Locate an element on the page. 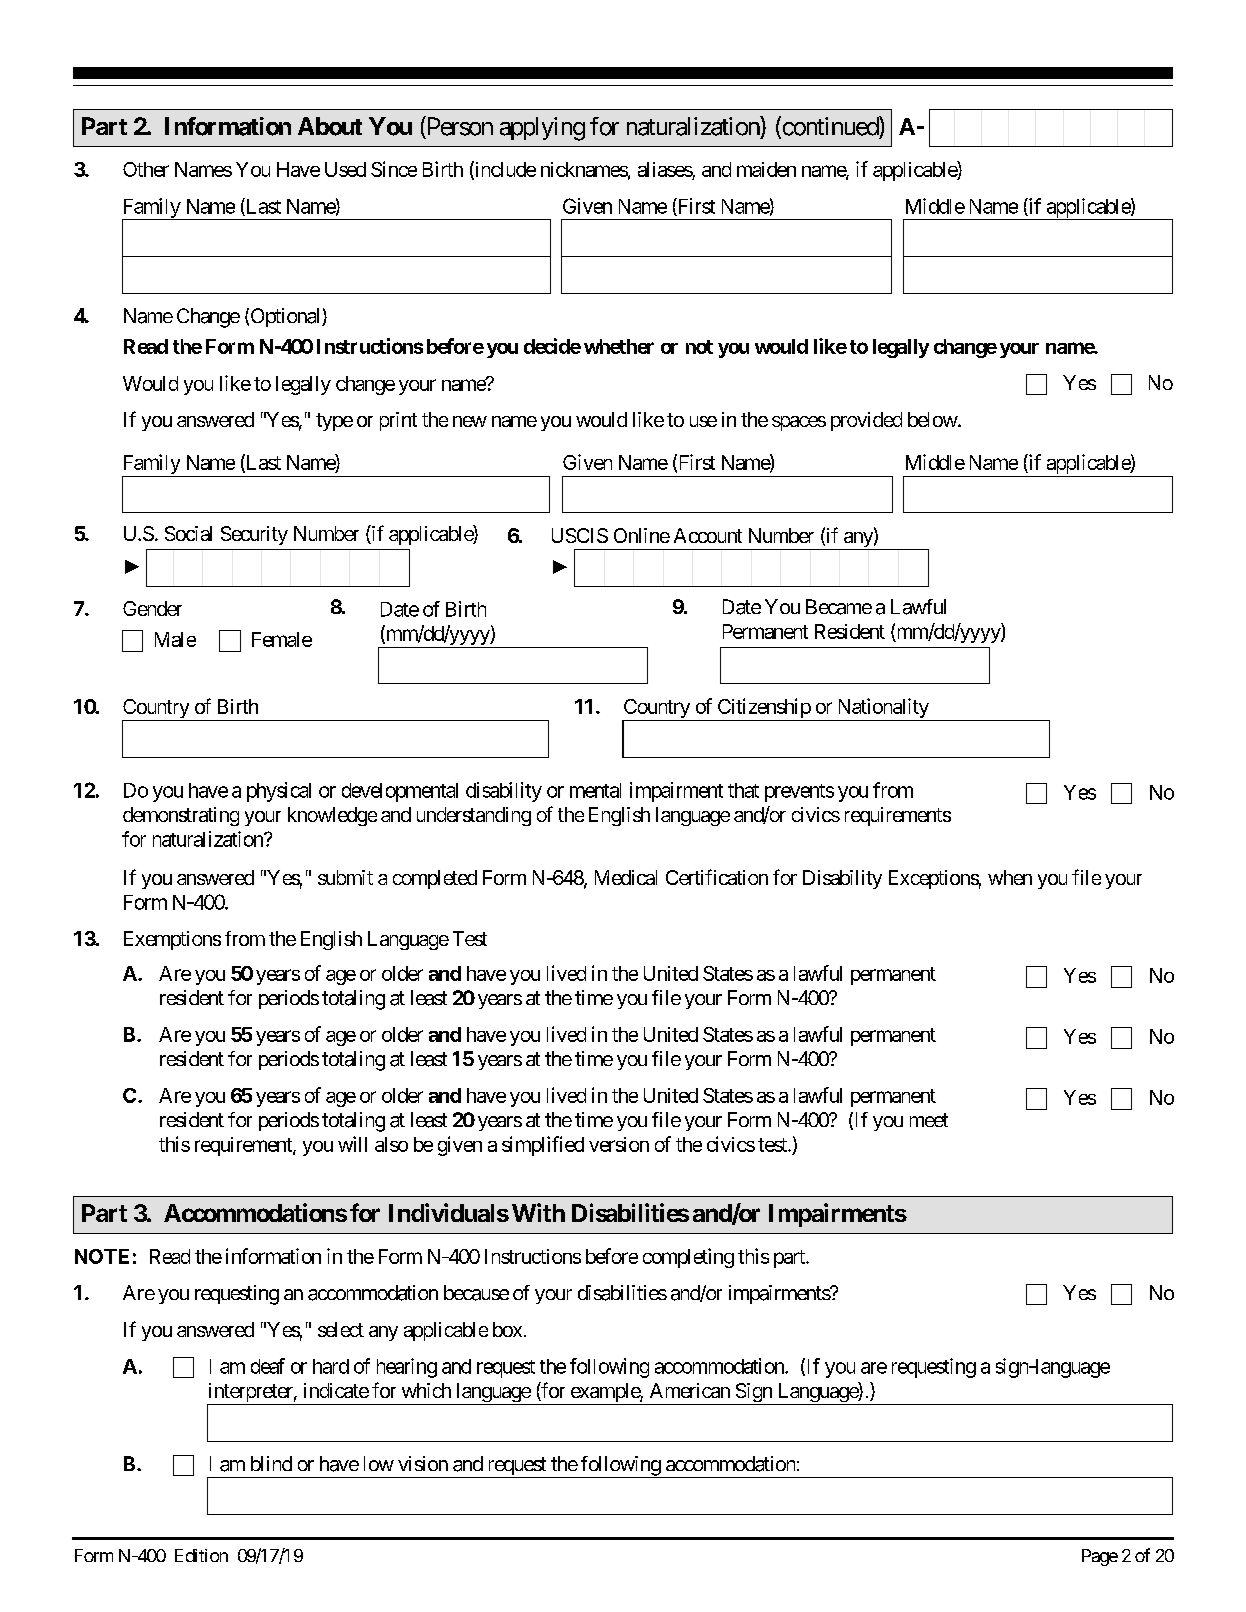  vision is located at coordinates (423, 1463).
